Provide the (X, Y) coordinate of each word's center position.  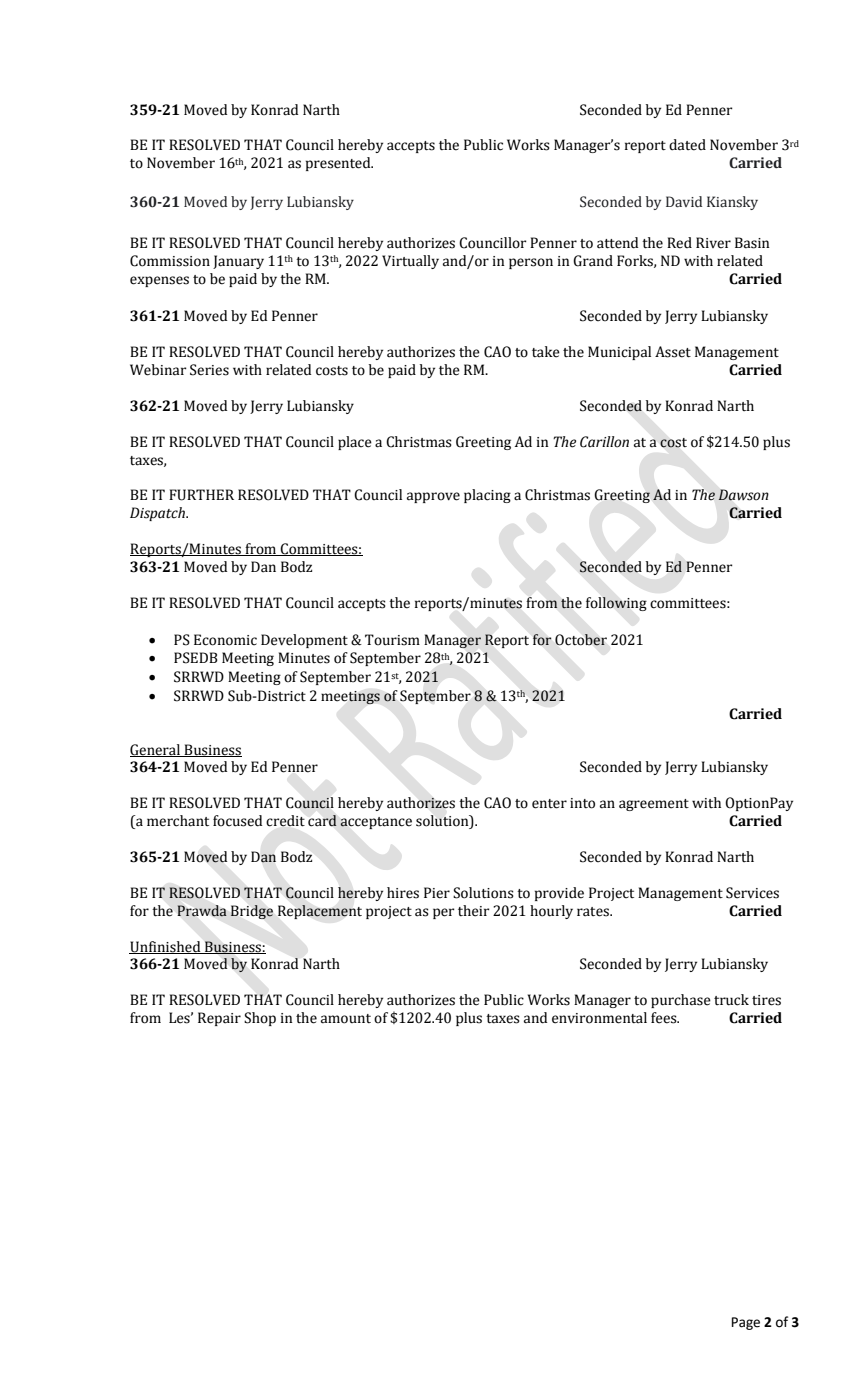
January (238, 262)
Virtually (410, 262)
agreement (654, 805)
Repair (219, 1019)
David (684, 202)
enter (549, 804)
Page (746, 1323)
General (156, 750)
